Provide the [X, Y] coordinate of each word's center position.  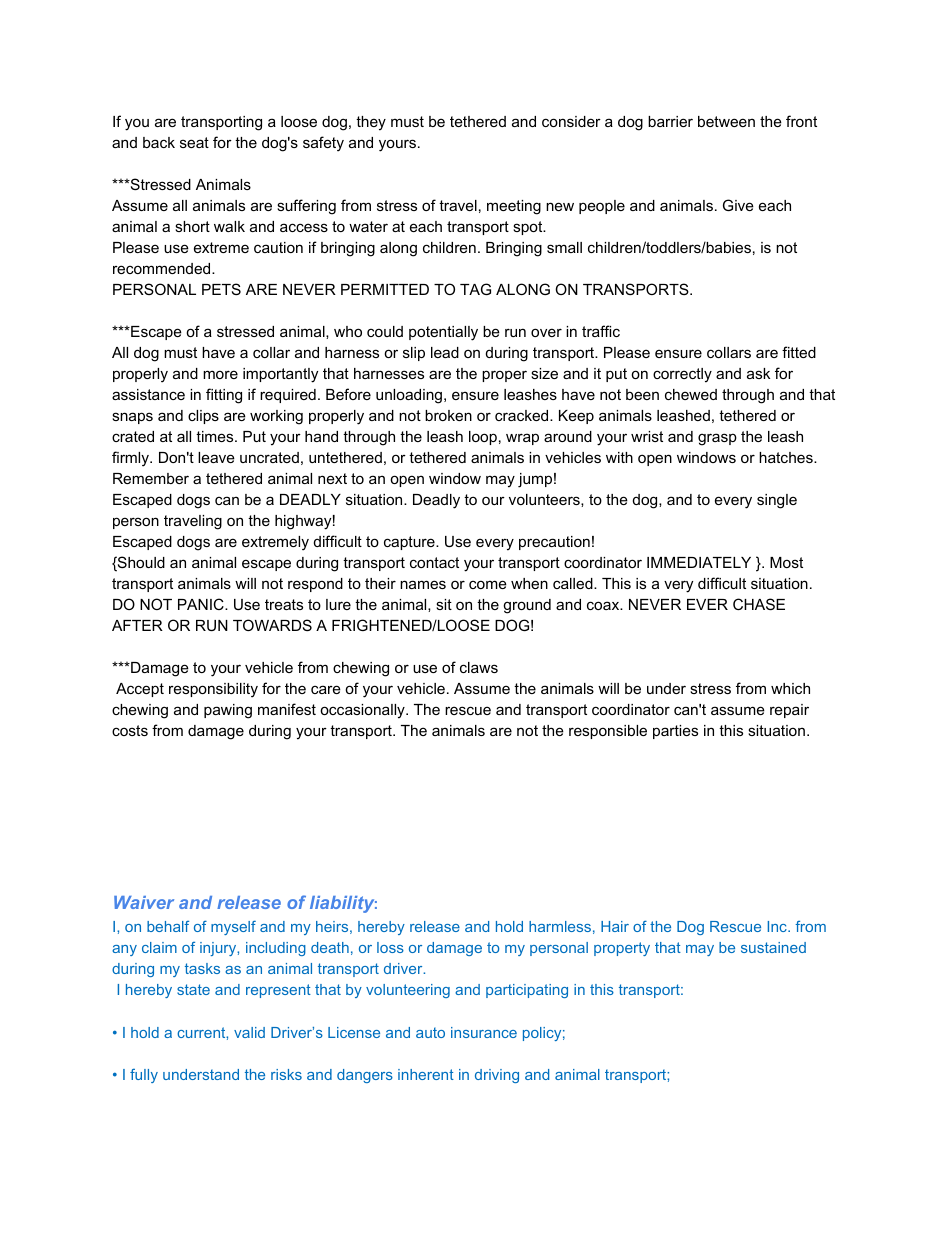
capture [410, 543]
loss [390, 947]
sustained [773, 947]
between [726, 121]
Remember [151, 478]
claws [479, 667]
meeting [514, 207]
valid [249, 1032]
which [790, 688]
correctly [682, 375]
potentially [443, 333]
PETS [221, 289]
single [777, 501]
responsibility [213, 690]
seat [194, 142]
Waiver [144, 902]
